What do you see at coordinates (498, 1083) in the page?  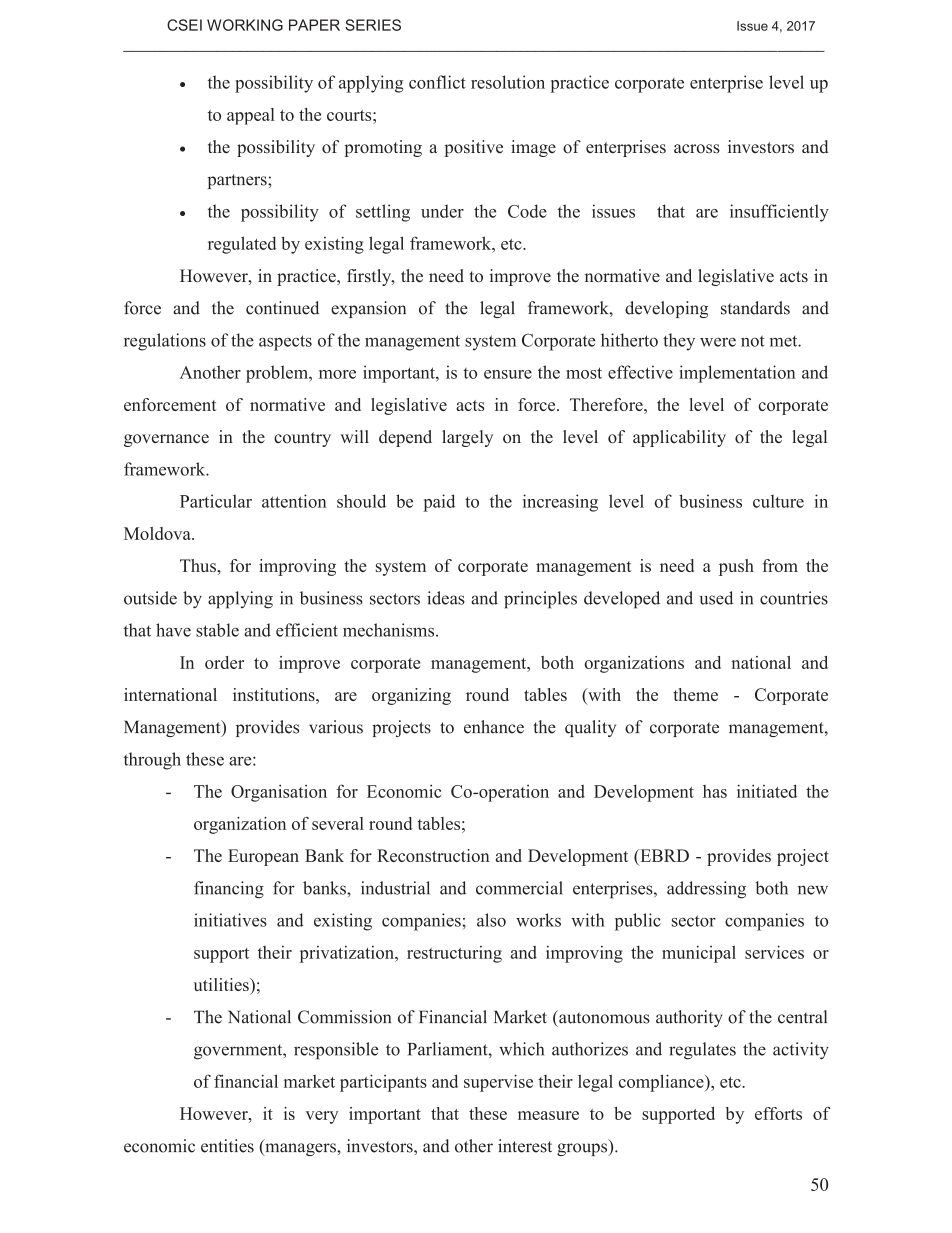 I see `supervise` at bounding box center [498, 1083].
